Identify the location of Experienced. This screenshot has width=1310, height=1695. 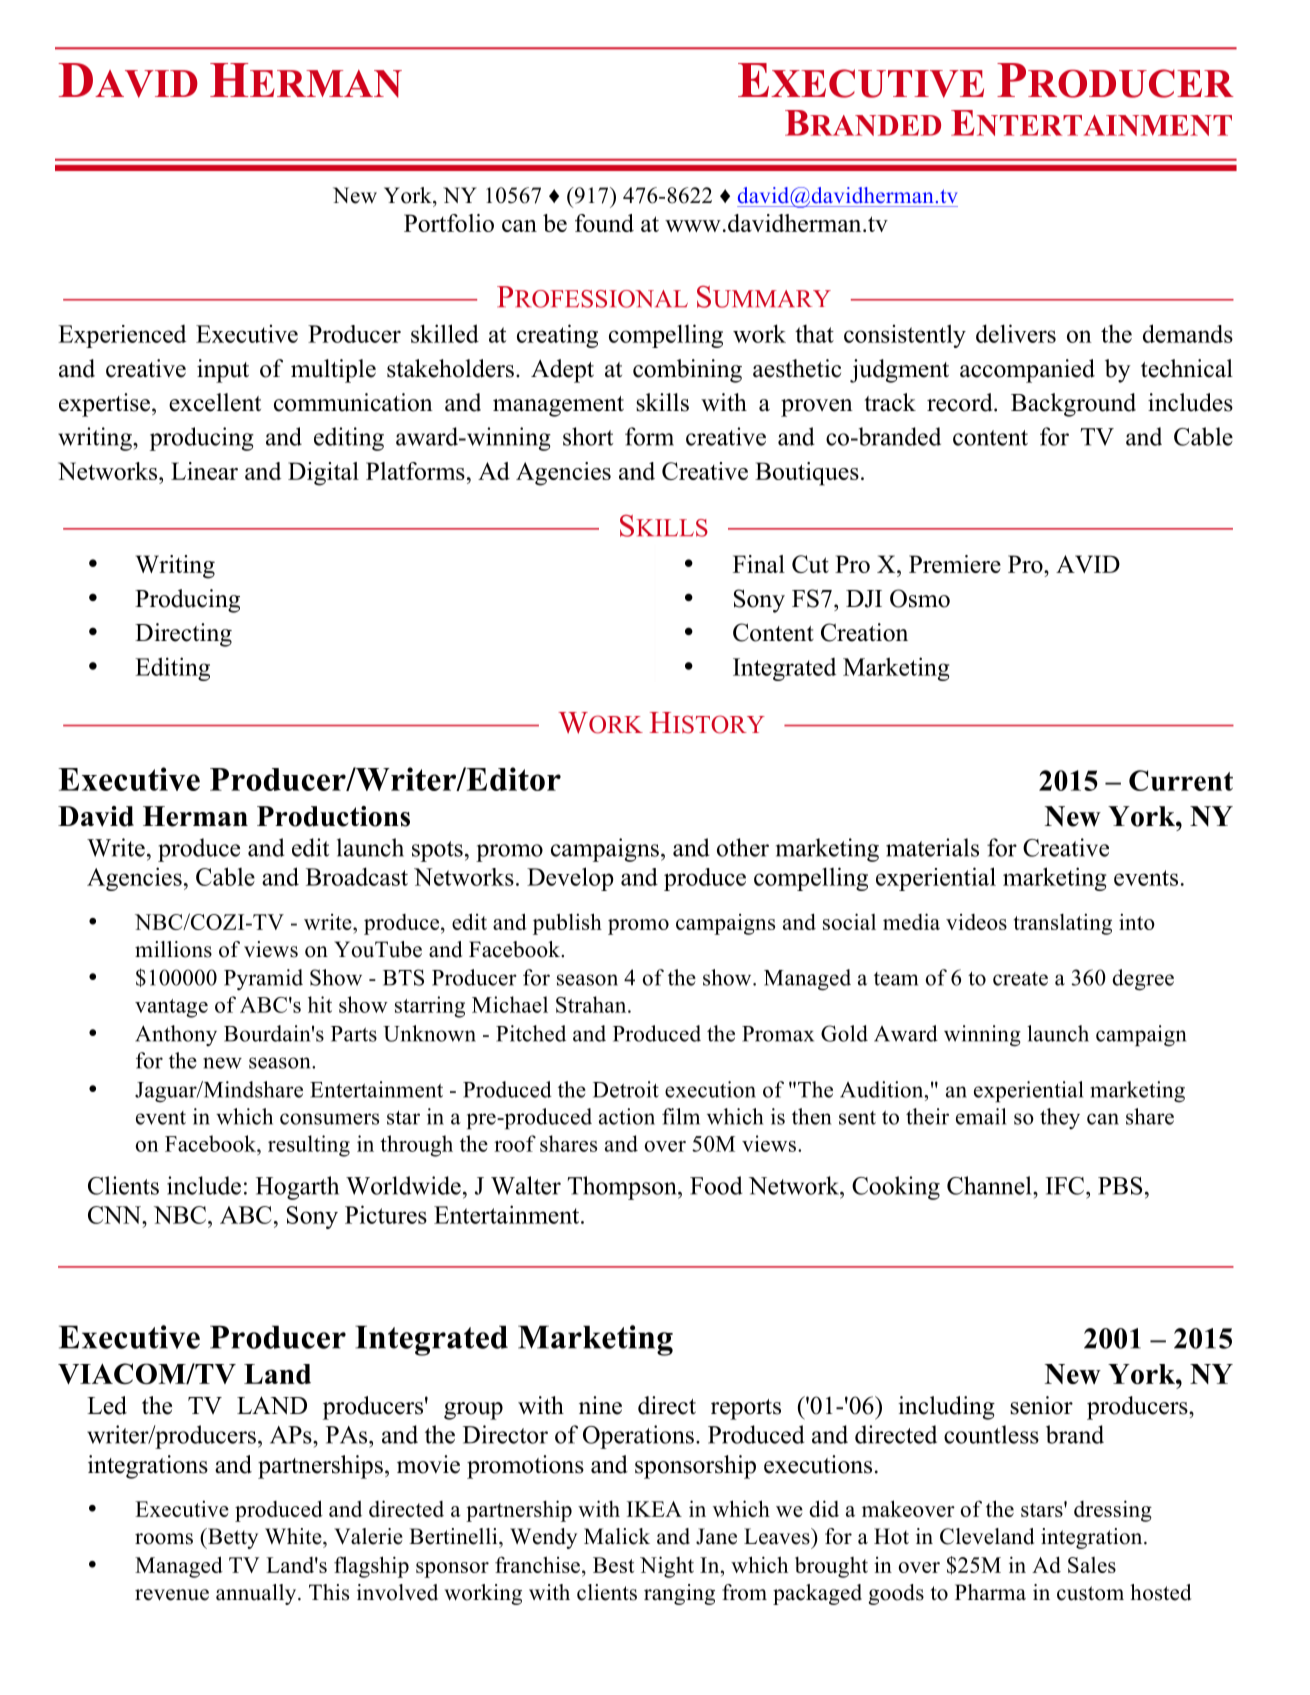
(122, 336).
